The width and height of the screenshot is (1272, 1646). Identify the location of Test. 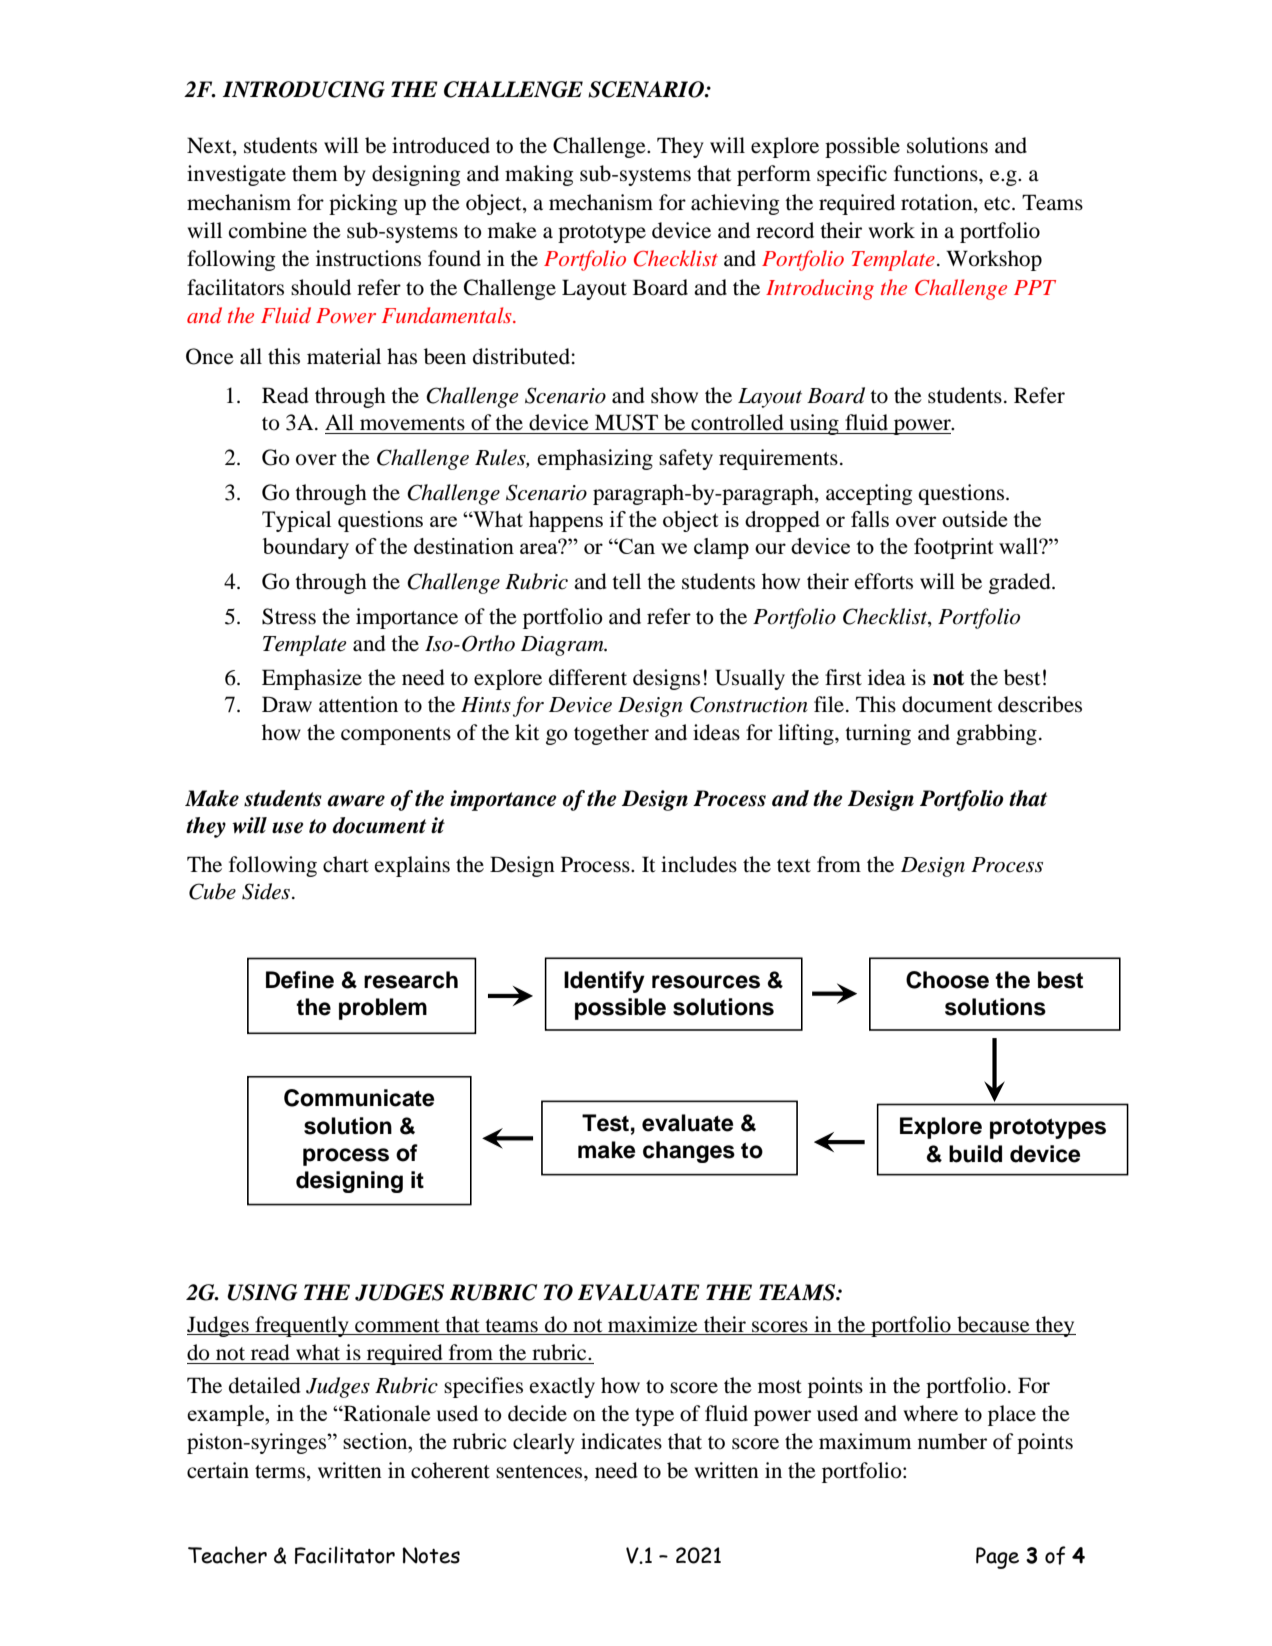
(605, 1123).
